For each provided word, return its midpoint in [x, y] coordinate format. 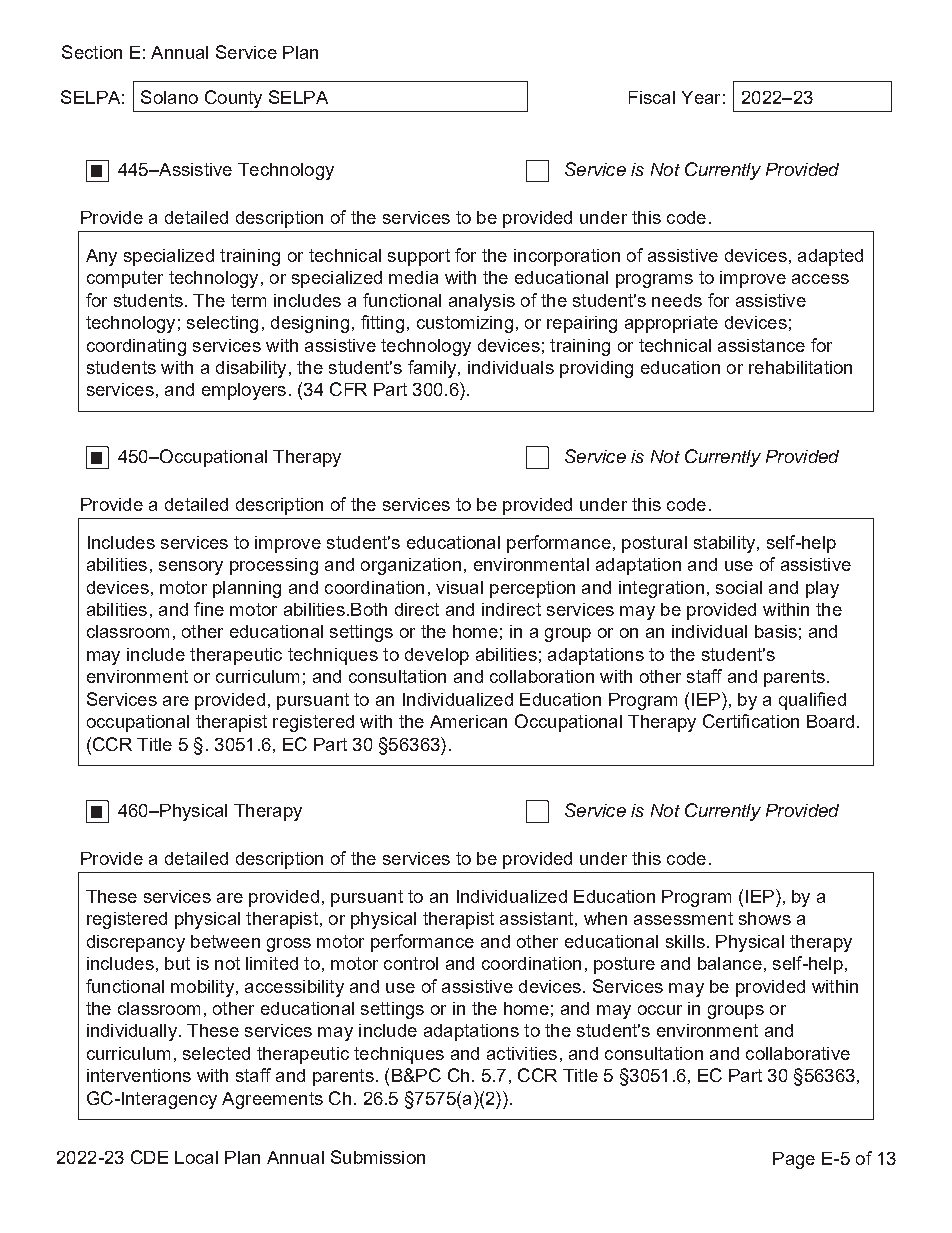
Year [701, 97]
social [739, 587]
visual [459, 587]
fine [209, 609]
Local [196, 1157]
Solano [169, 97]
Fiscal [652, 97]
